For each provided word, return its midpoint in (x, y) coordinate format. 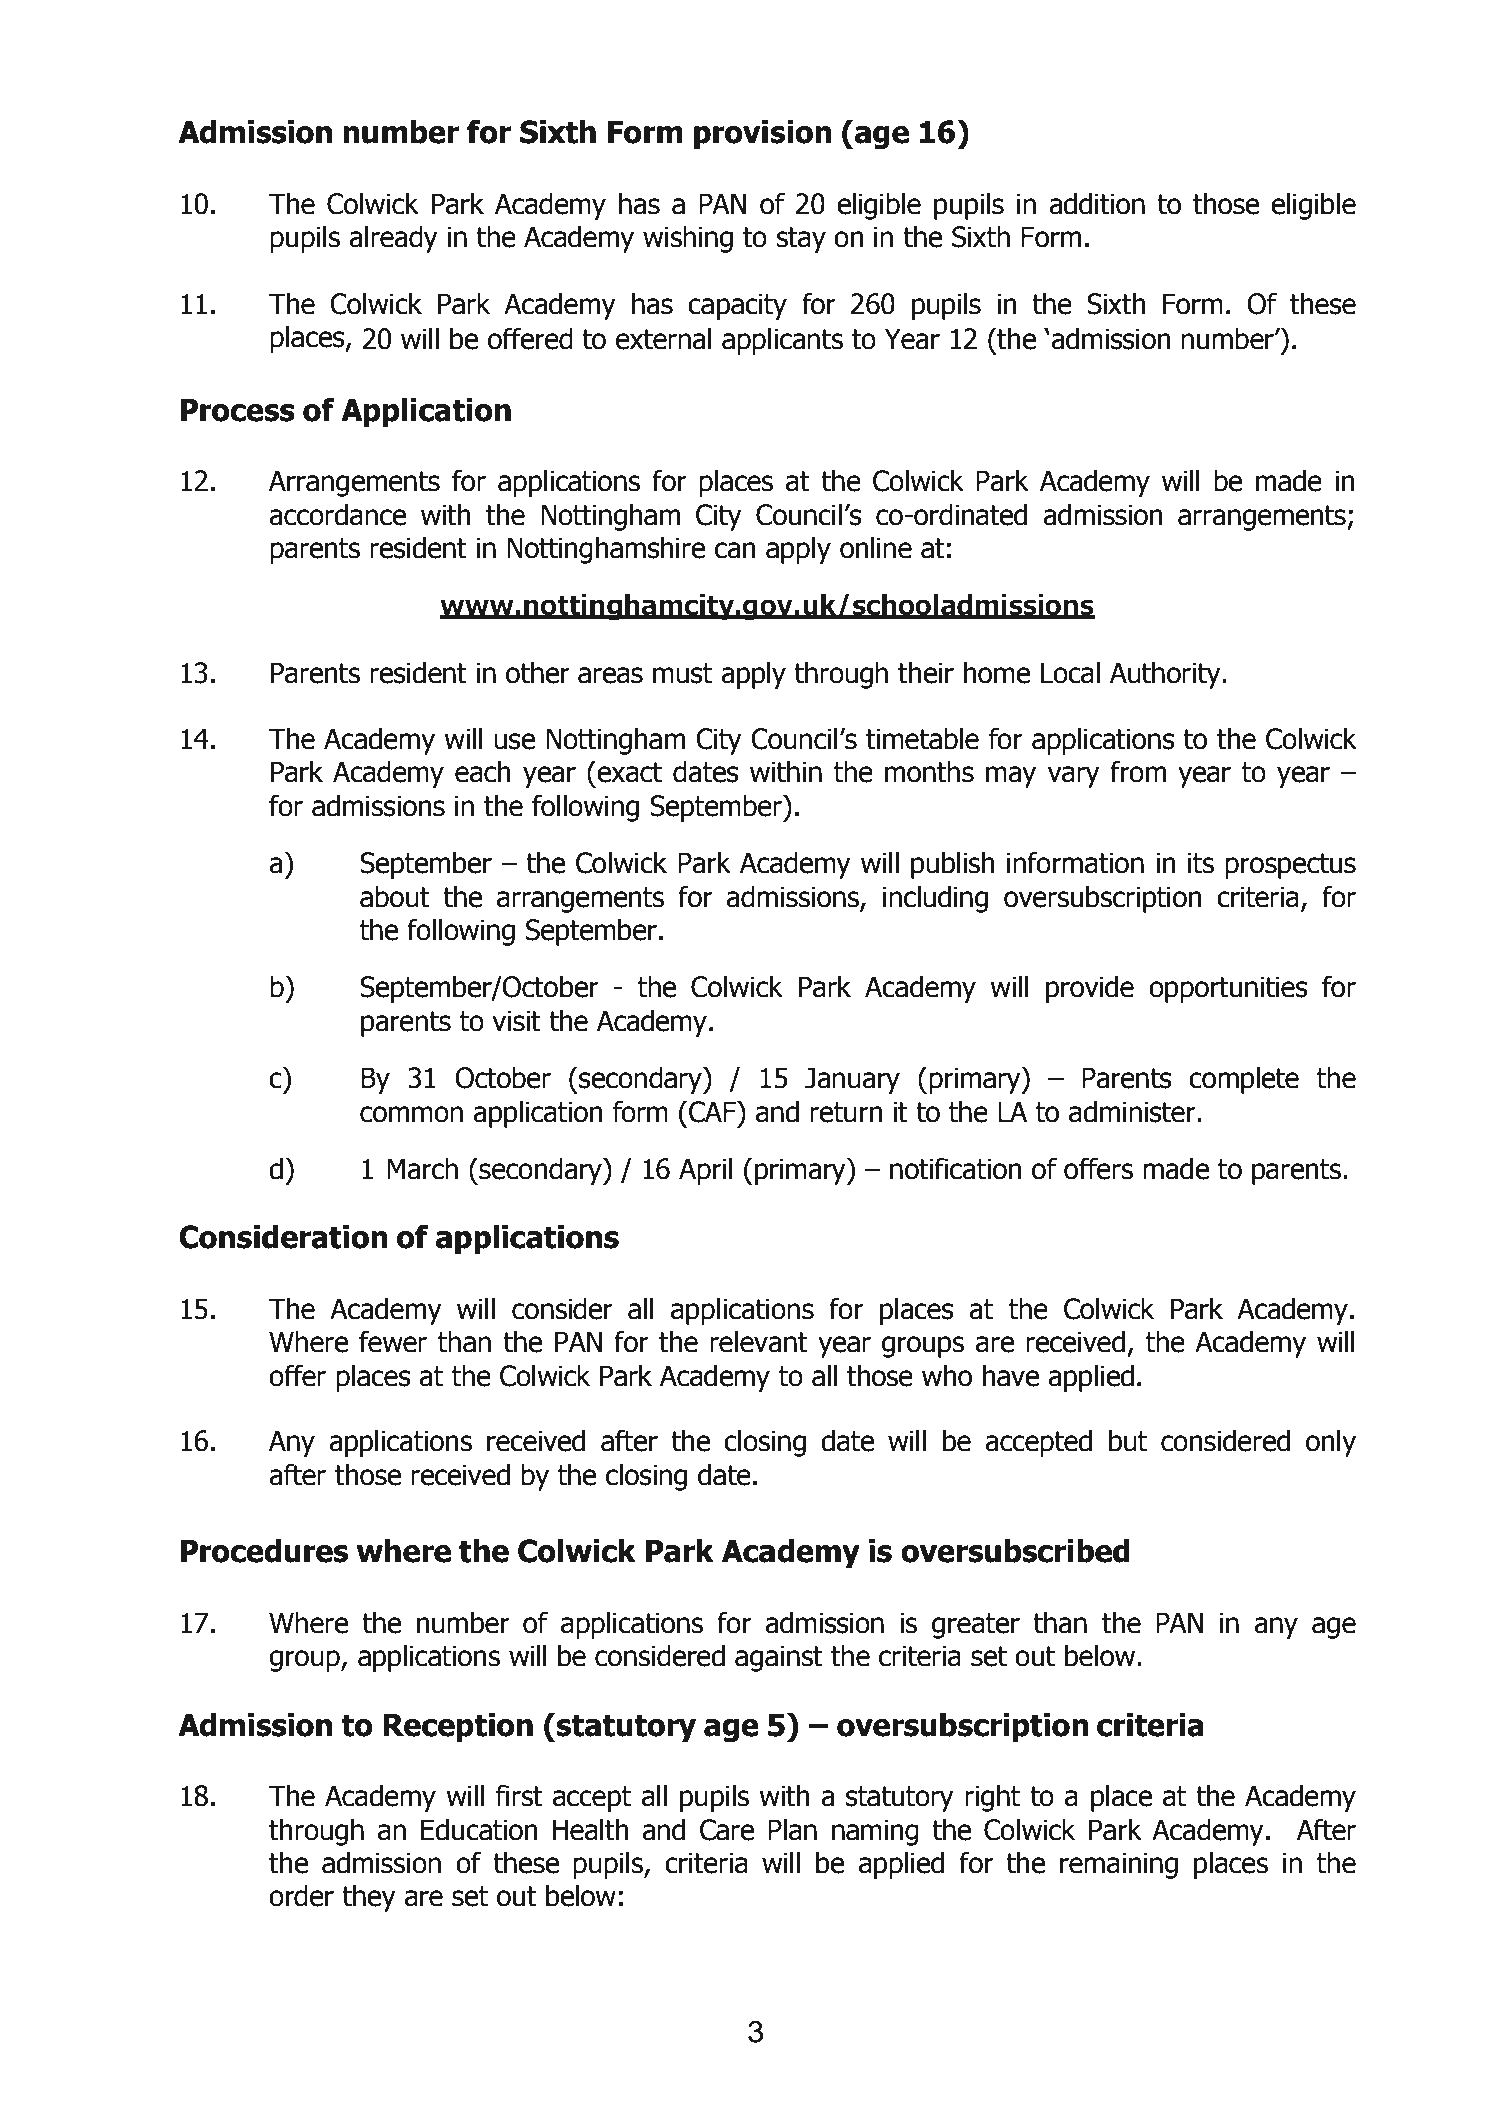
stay (801, 240)
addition (1097, 203)
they (369, 1898)
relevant (759, 1341)
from (1138, 771)
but (1128, 1440)
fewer (393, 1341)
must (682, 673)
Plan (792, 1829)
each (483, 771)
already (393, 239)
